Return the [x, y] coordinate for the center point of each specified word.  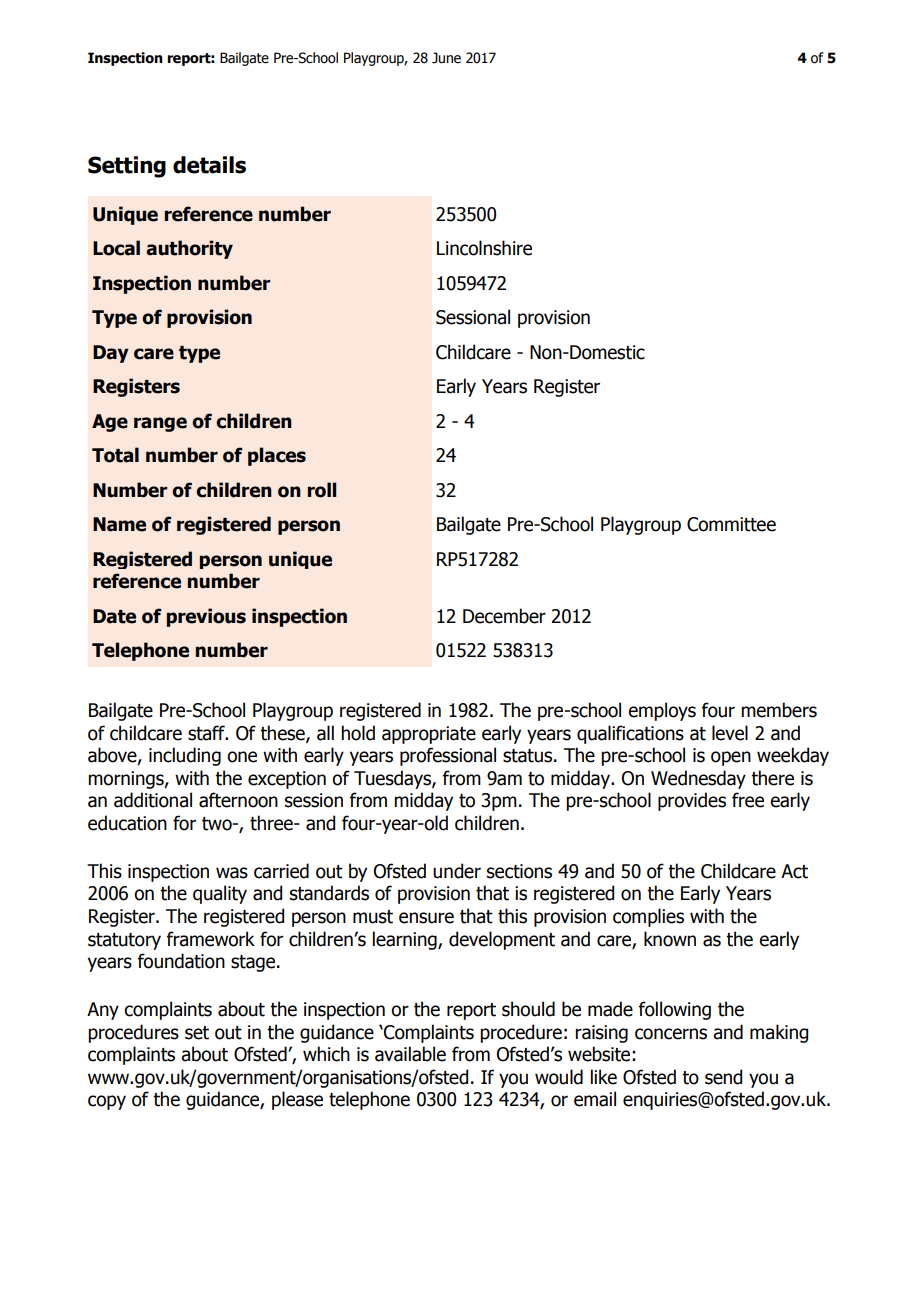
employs [662, 711]
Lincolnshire [484, 248]
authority [189, 249]
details [209, 165]
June [446, 58]
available [410, 1054]
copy [107, 1102]
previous [206, 617]
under [457, 871]
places [277, 456]
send [723, 1077]
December [504, 616]
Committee [731, 524]
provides [692, 801]
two [218, 824]
